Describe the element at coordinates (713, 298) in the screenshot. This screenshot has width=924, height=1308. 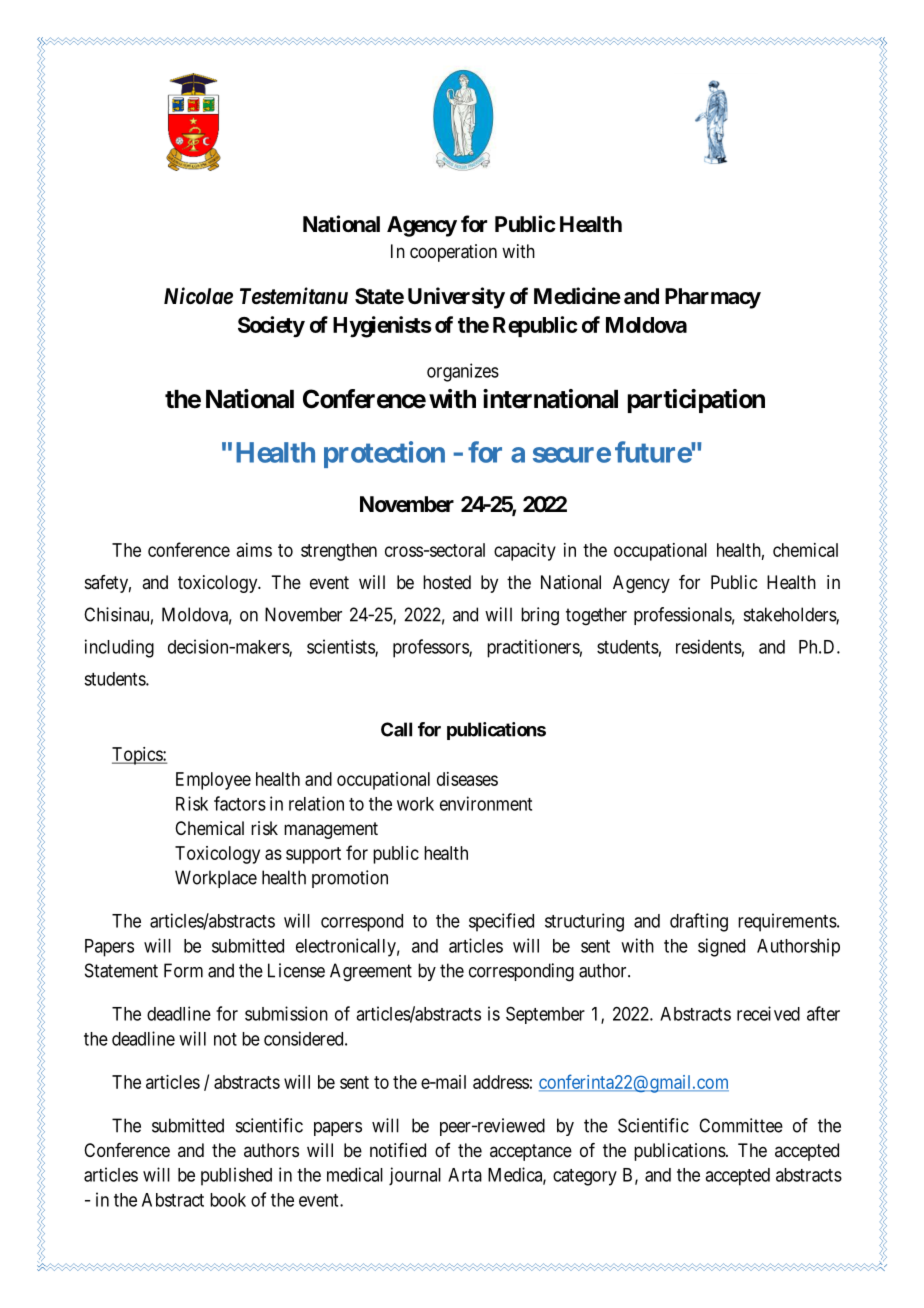
I see `Pharmacy` at that location.
